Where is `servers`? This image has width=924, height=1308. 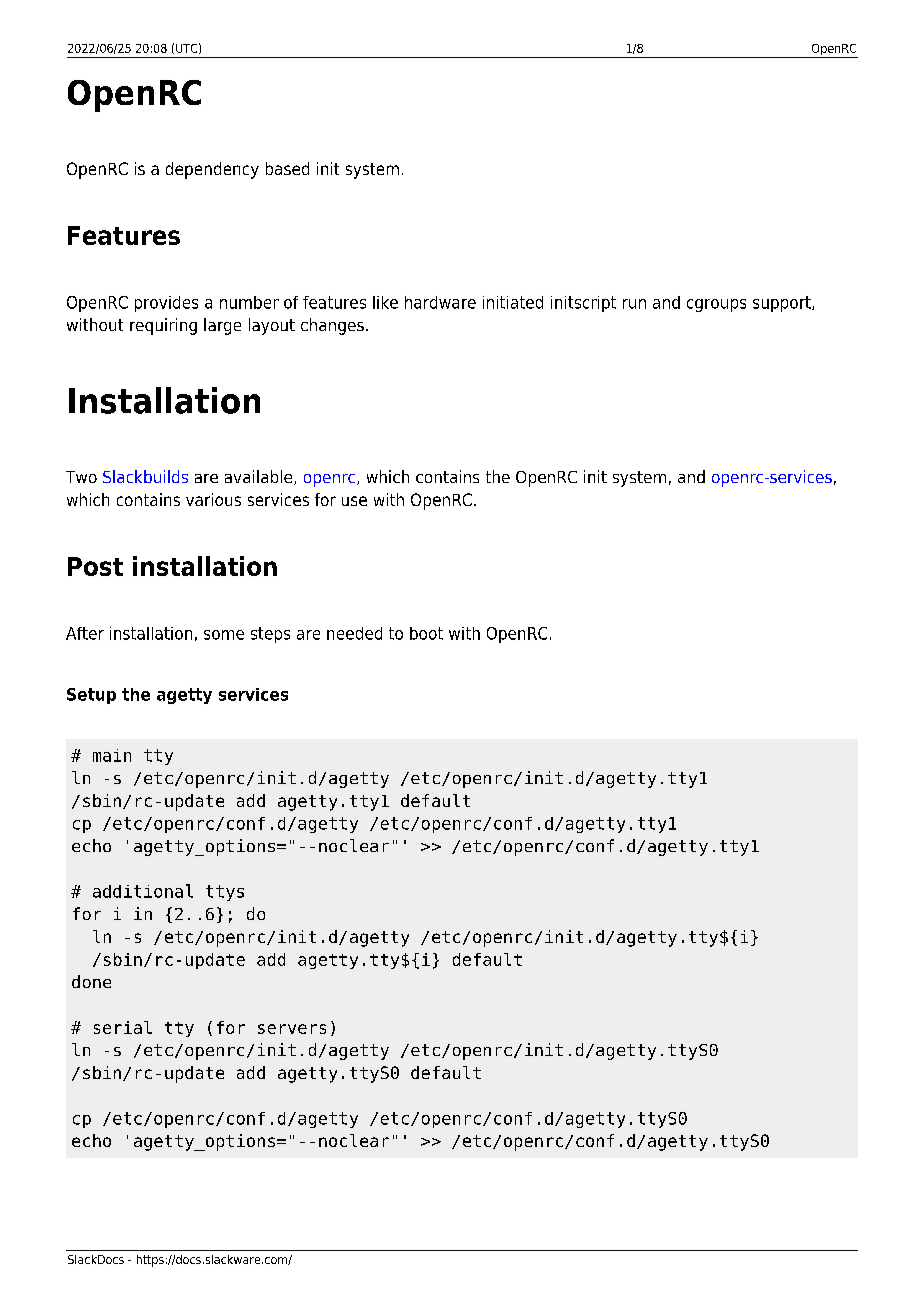
servers is located at coordinates (292, 1029).
